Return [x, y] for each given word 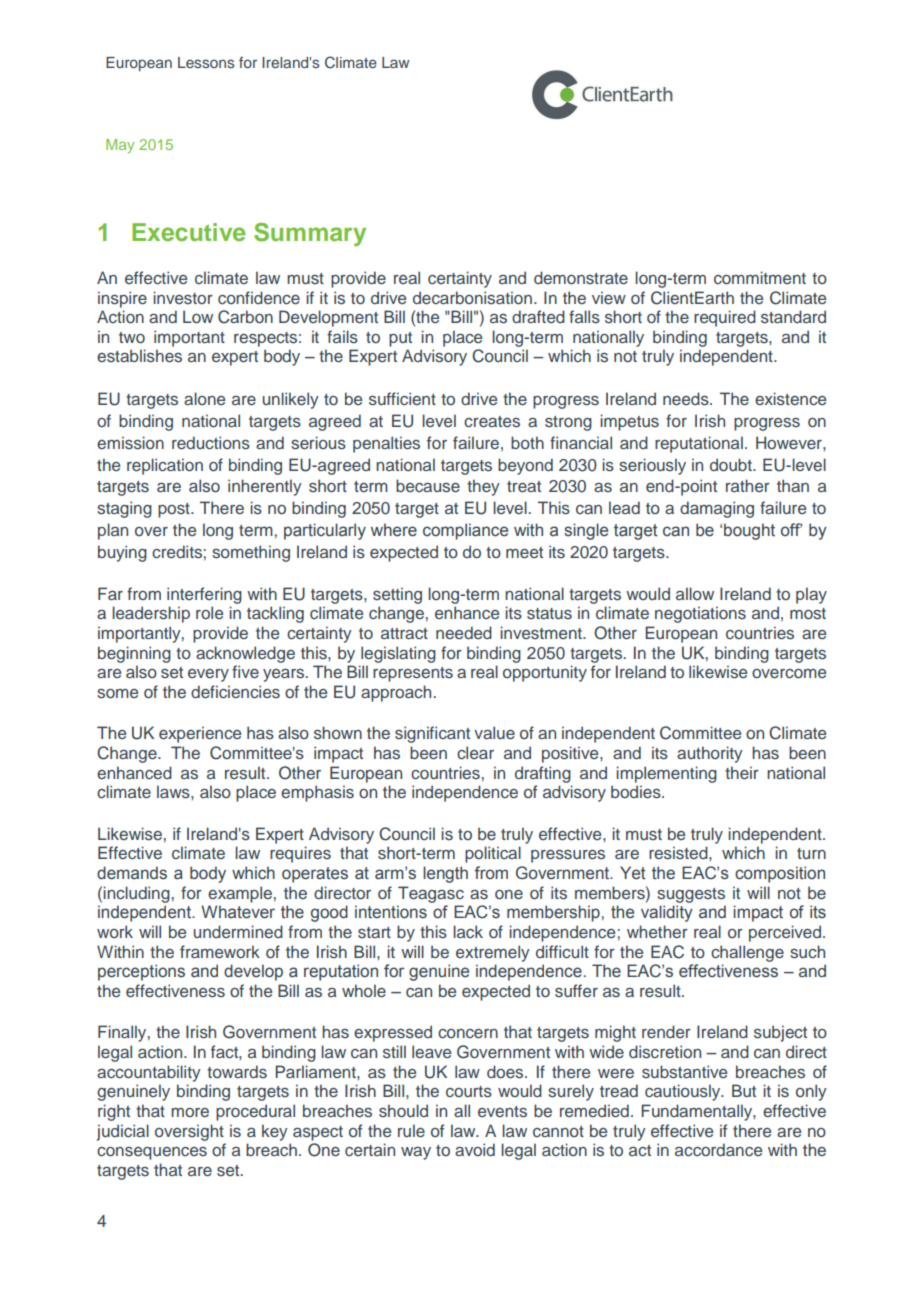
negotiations [700, 614]
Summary [310, 234]
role [209, 612]
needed [464, 632]
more [190, 1112]
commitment [760, 277]
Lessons [206, 62]
